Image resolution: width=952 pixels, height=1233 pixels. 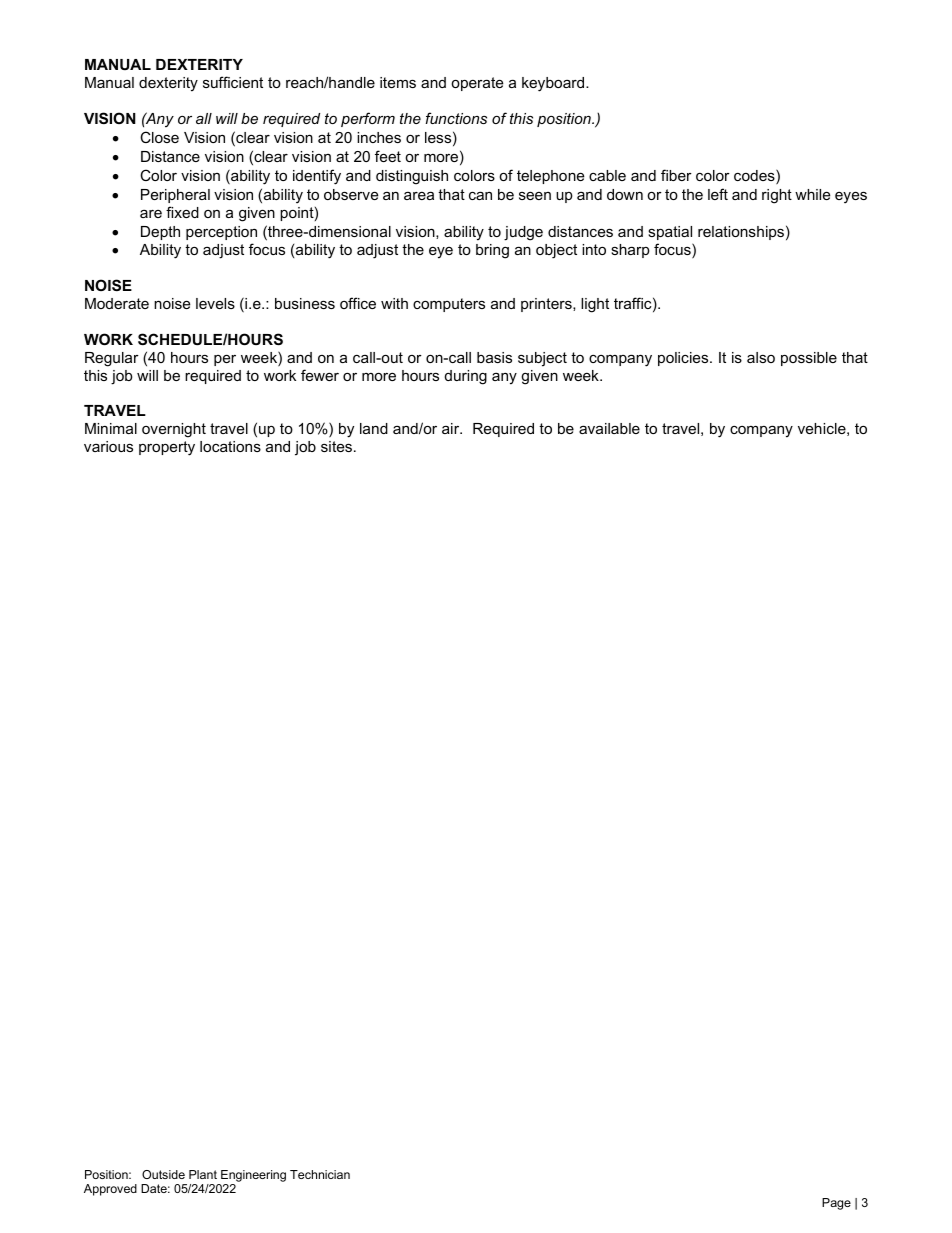 What do you see at coordinates (320, 1174) in the screenshot?
I see `Technician` at bounding box center [320, 1174].
